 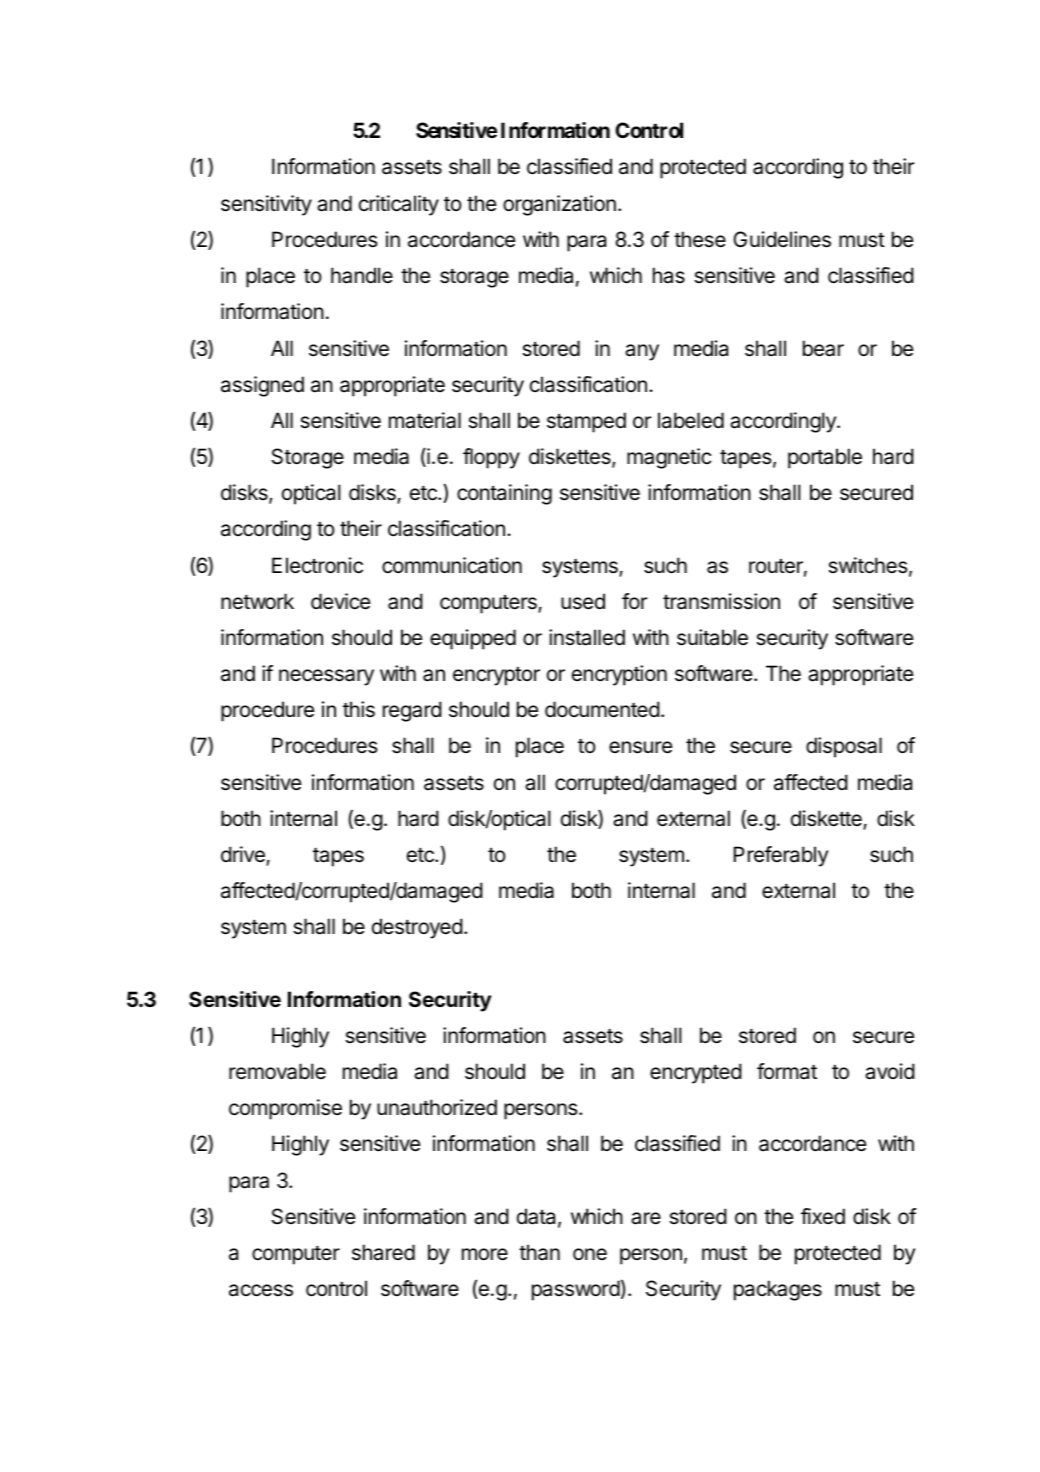 I want to click on handle, so click(x=362, y=275).
